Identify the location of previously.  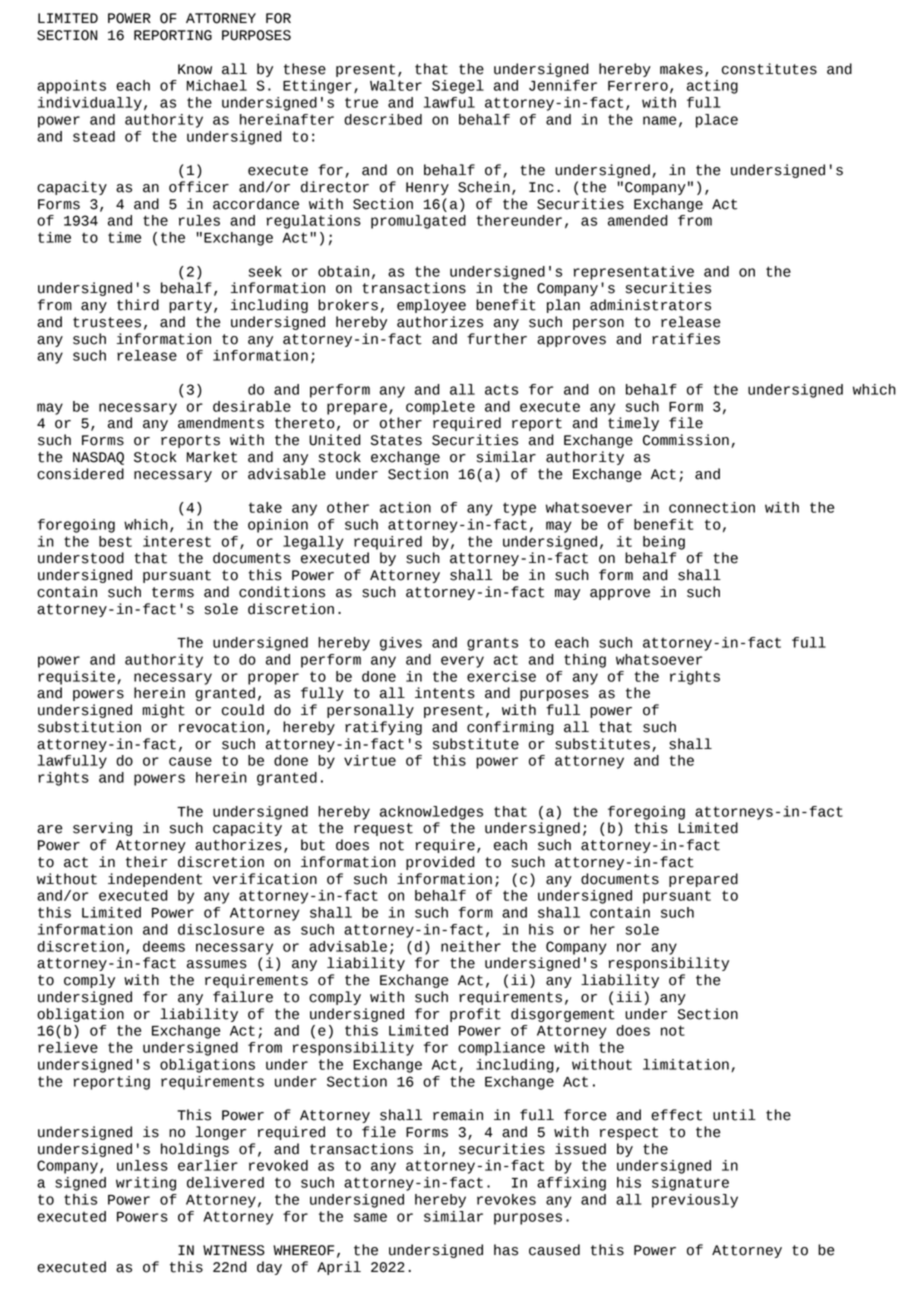
(695, 1201).
